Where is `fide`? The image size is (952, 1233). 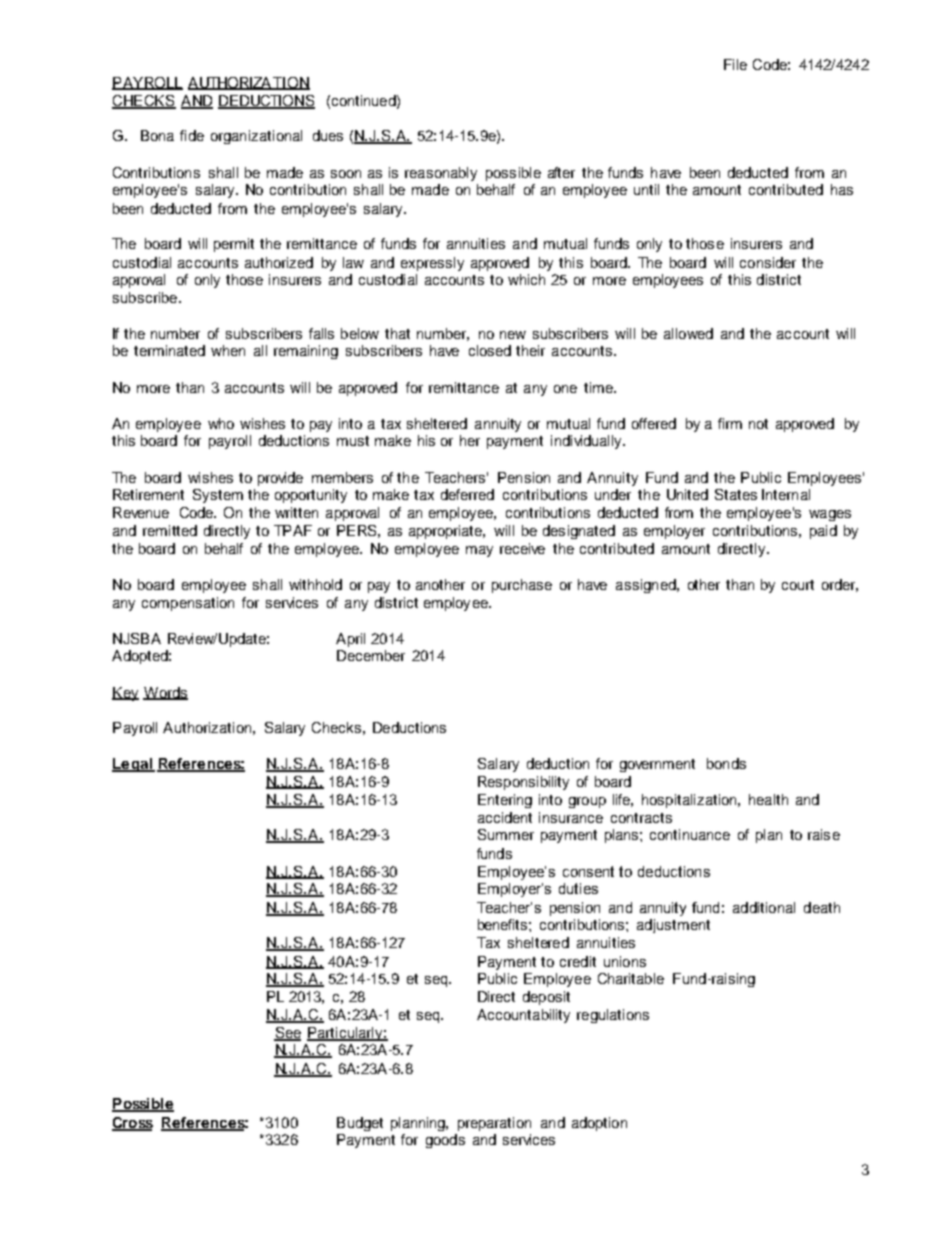
fide is located at coordinates (192, 135).
